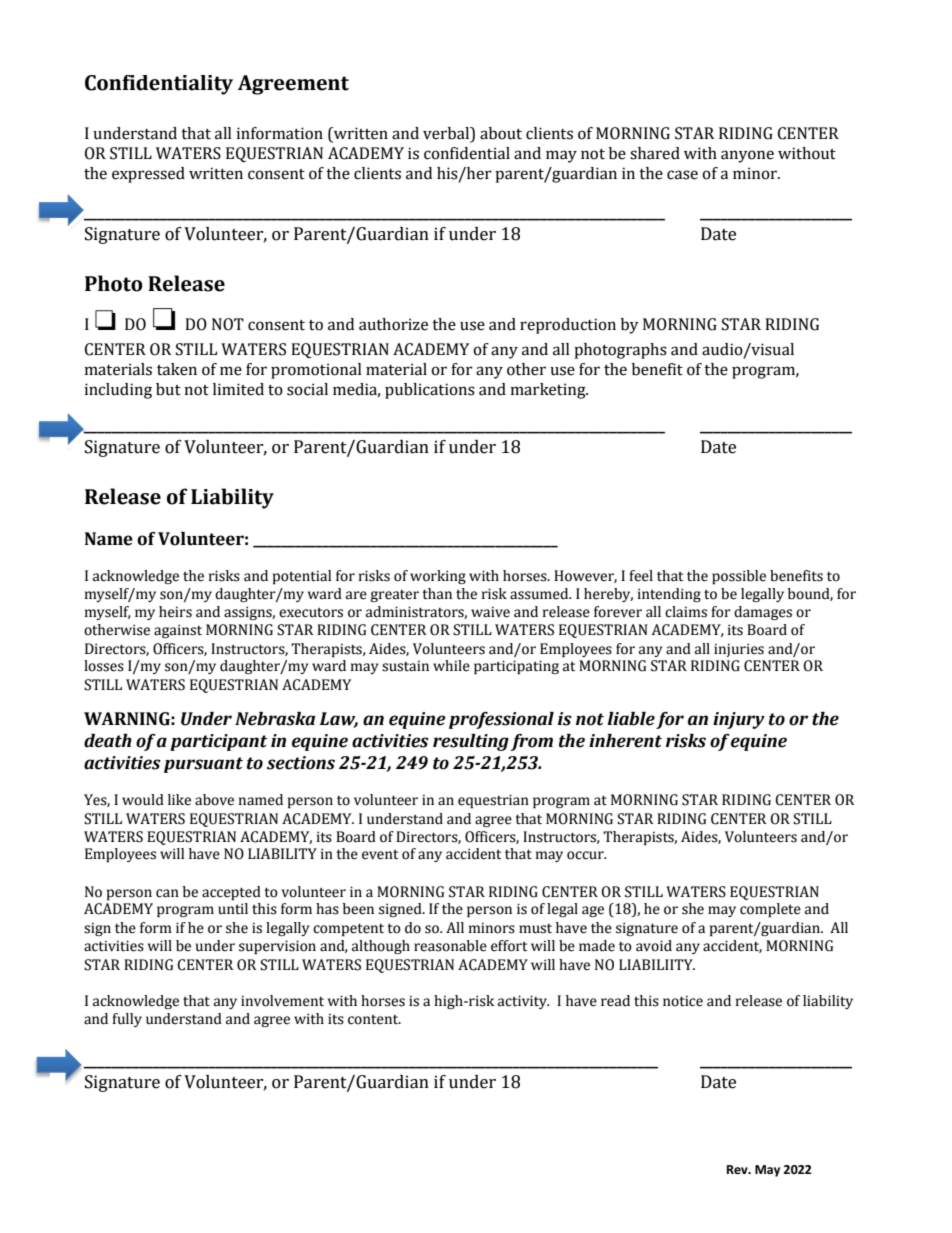 This image has height=1233, width=952. What do you see at coordinates (179, 800) in the image?
I see `like` at bounding box center [179, 800].
